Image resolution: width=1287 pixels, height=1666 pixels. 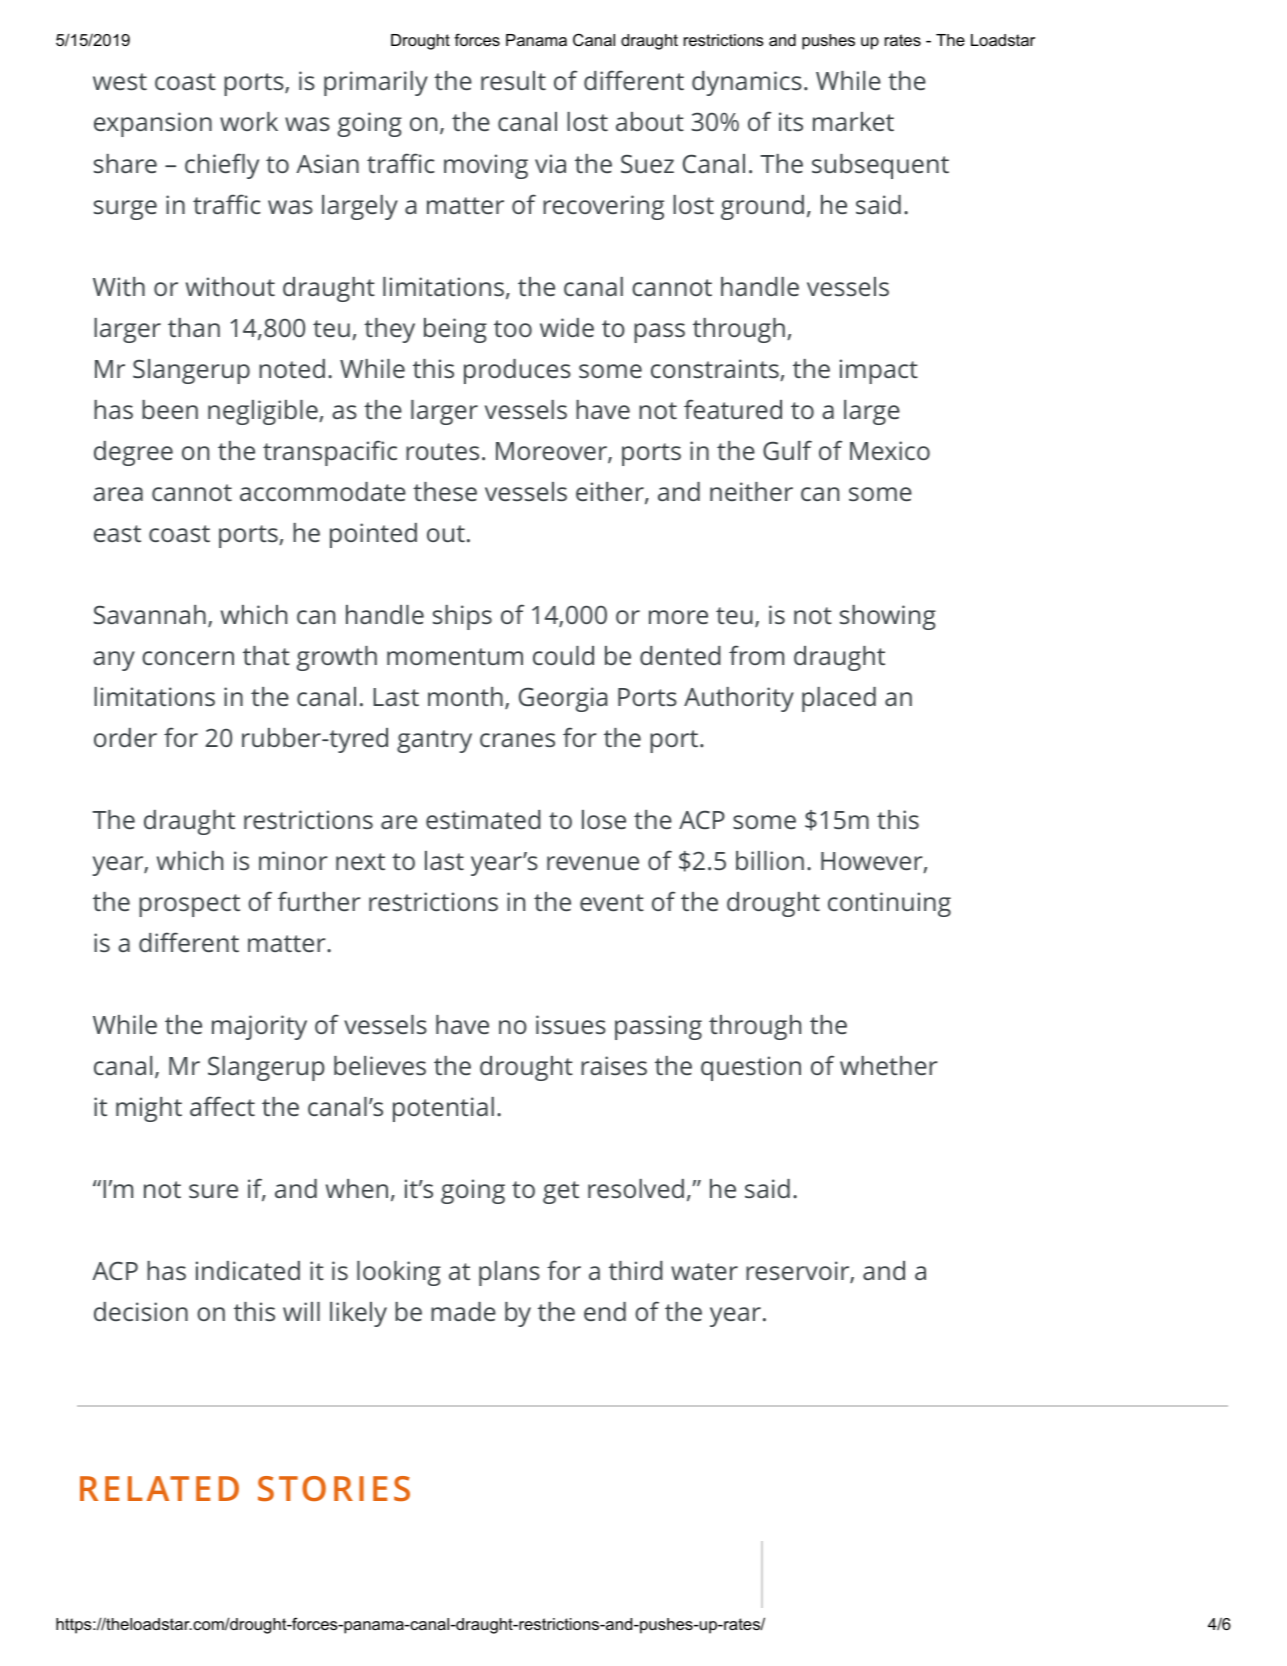 What do you see at coordinates (159, 1488) in the screenshot?
I see `RELATED` at bounding box center [159, 1488].
